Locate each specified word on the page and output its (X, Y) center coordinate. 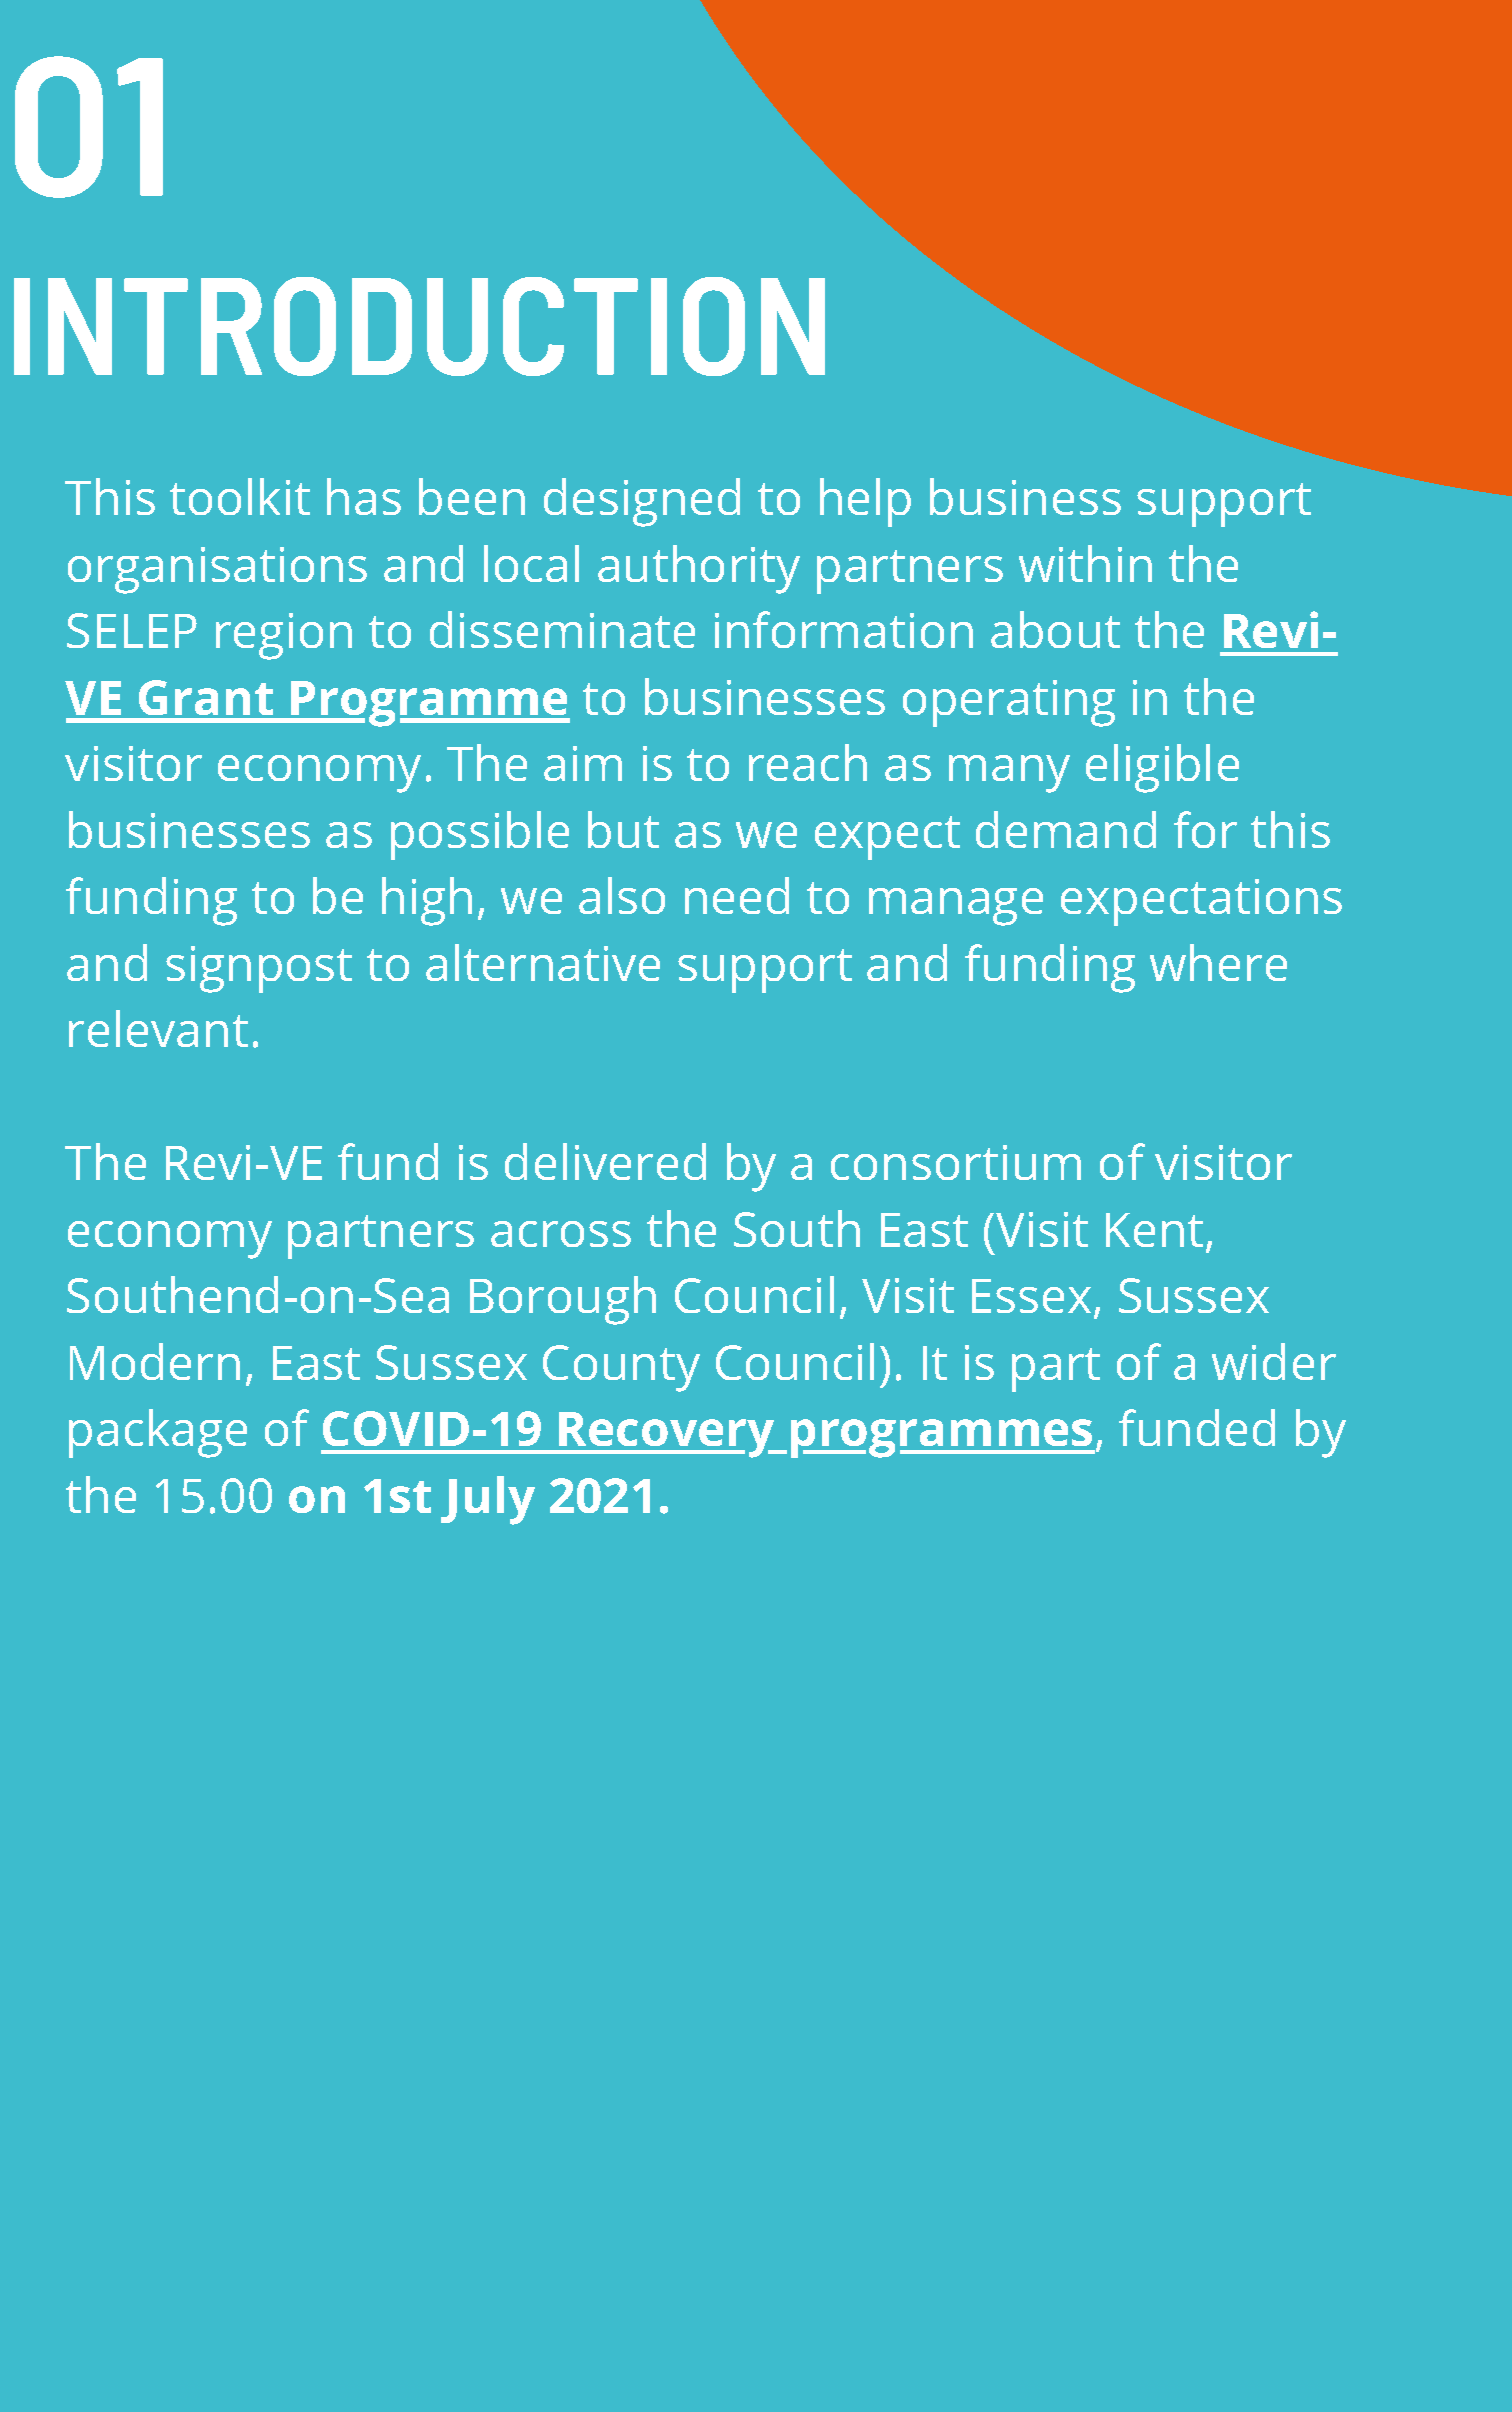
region (284, 636)
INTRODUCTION (419, 326)
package (158, 1433)
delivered (605, 1161)
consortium (956, 1162)
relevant (158, 1028)
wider (1274, 1361)
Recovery (667, 1435)
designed (642, 502)
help (865, 502)
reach (808, 762)
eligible (1162, 768)
